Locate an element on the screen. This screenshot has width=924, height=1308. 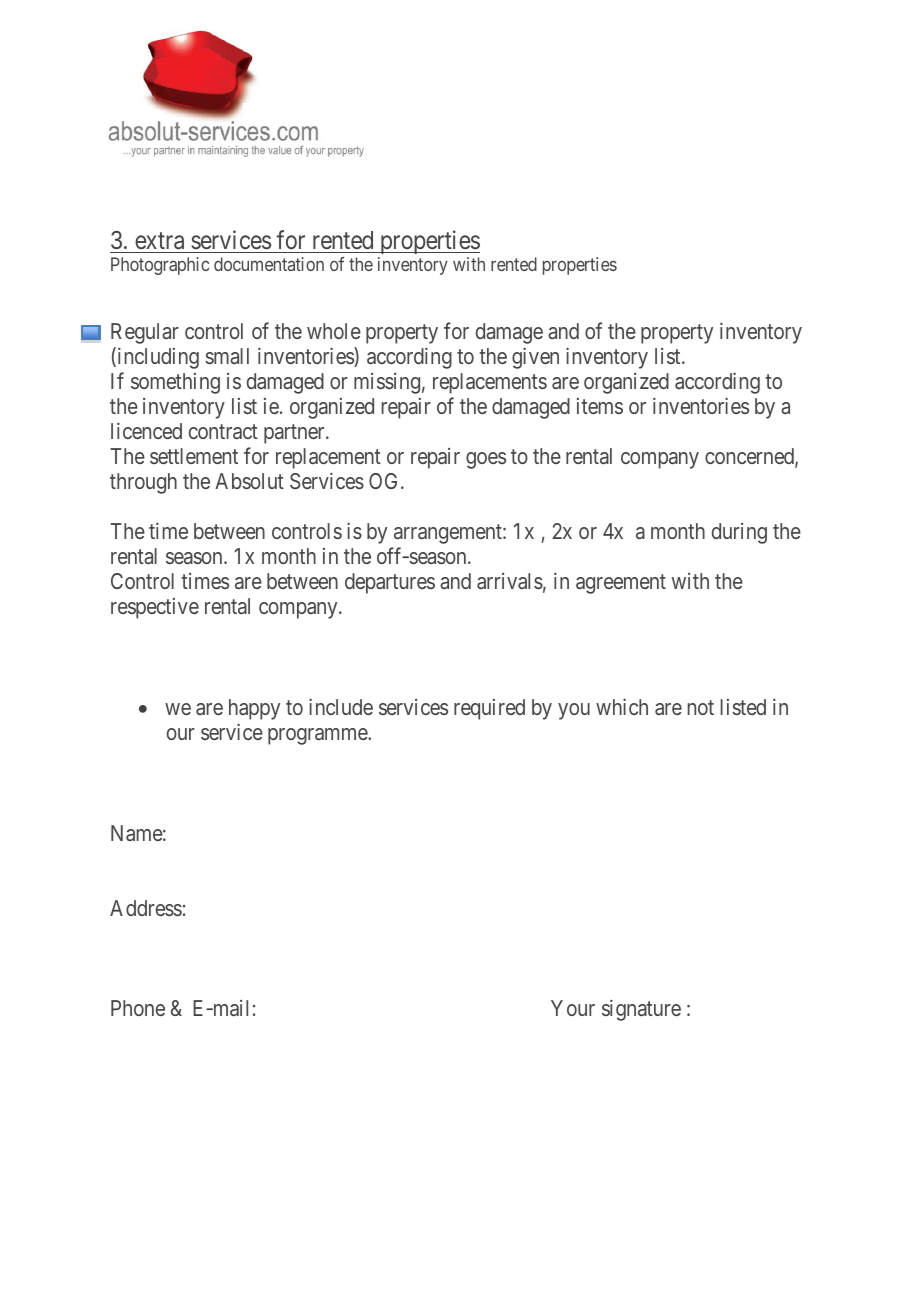
Absolut is located at coordinates (249, 481).
